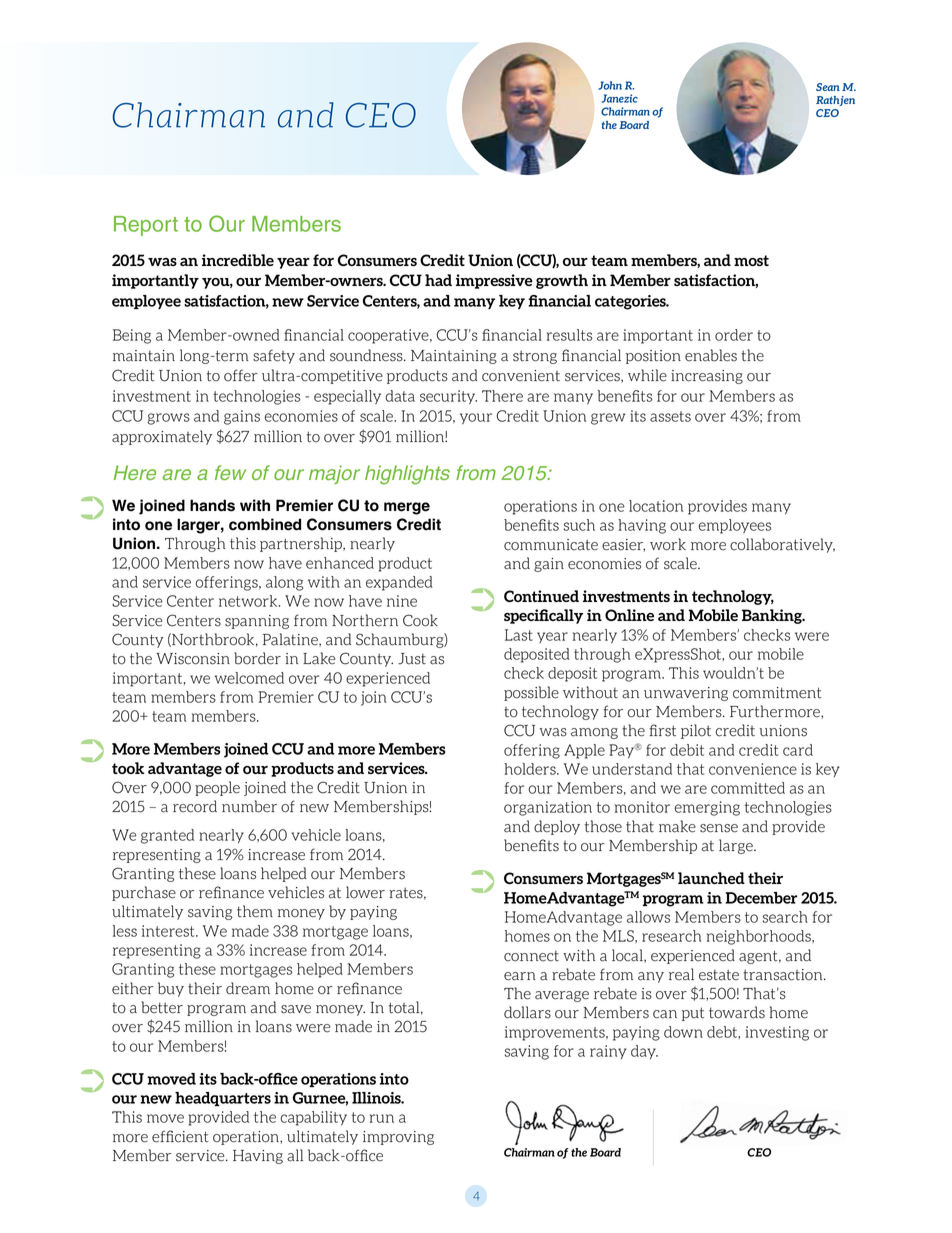 Image resolution: width=952 pixels, height=1233 pixels. What do you see at coordinates (223, 1099) in the screenshot?
I see `headquarters` at bounding box center [223, 1099].
